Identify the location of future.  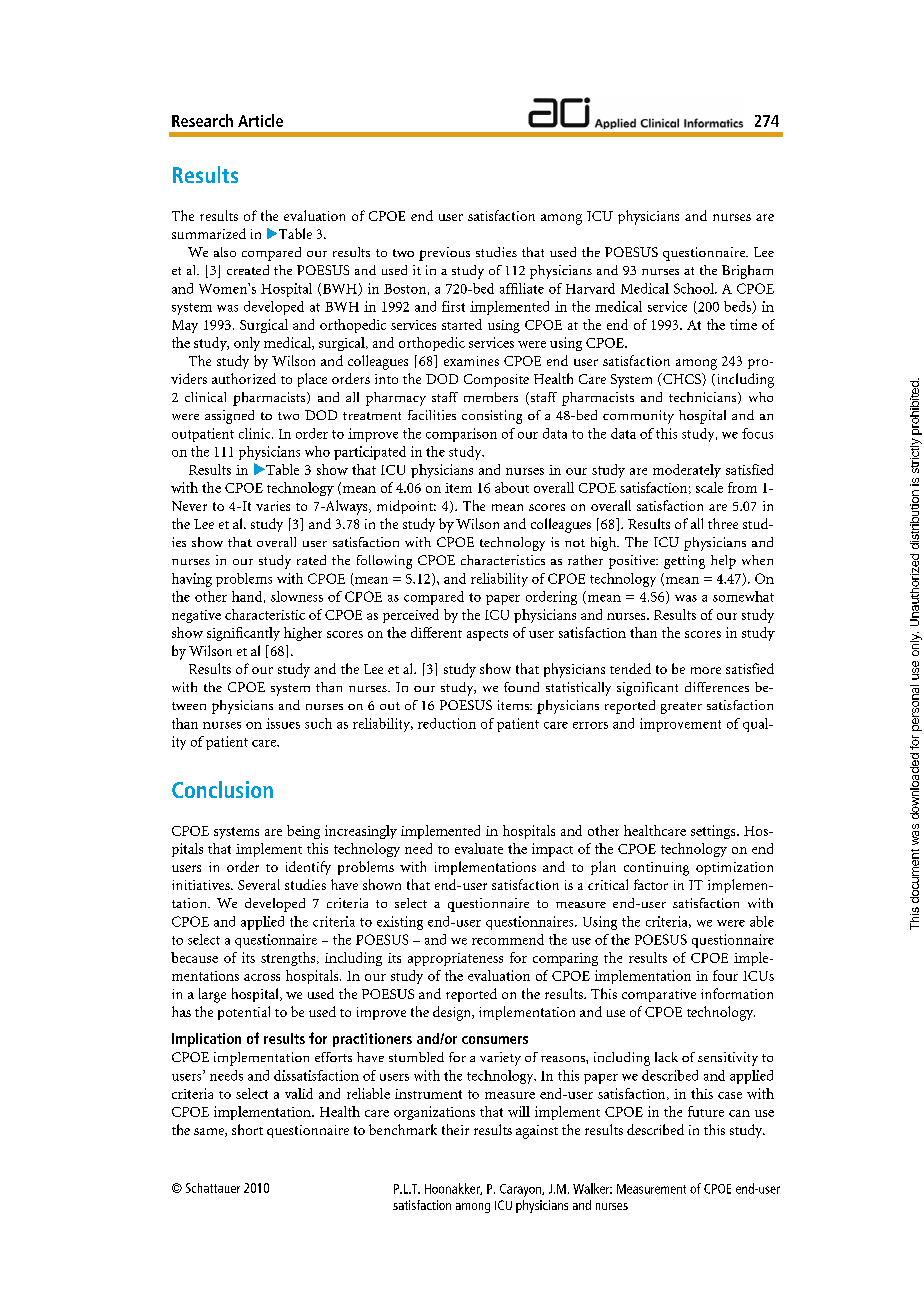
(706, 1111).
